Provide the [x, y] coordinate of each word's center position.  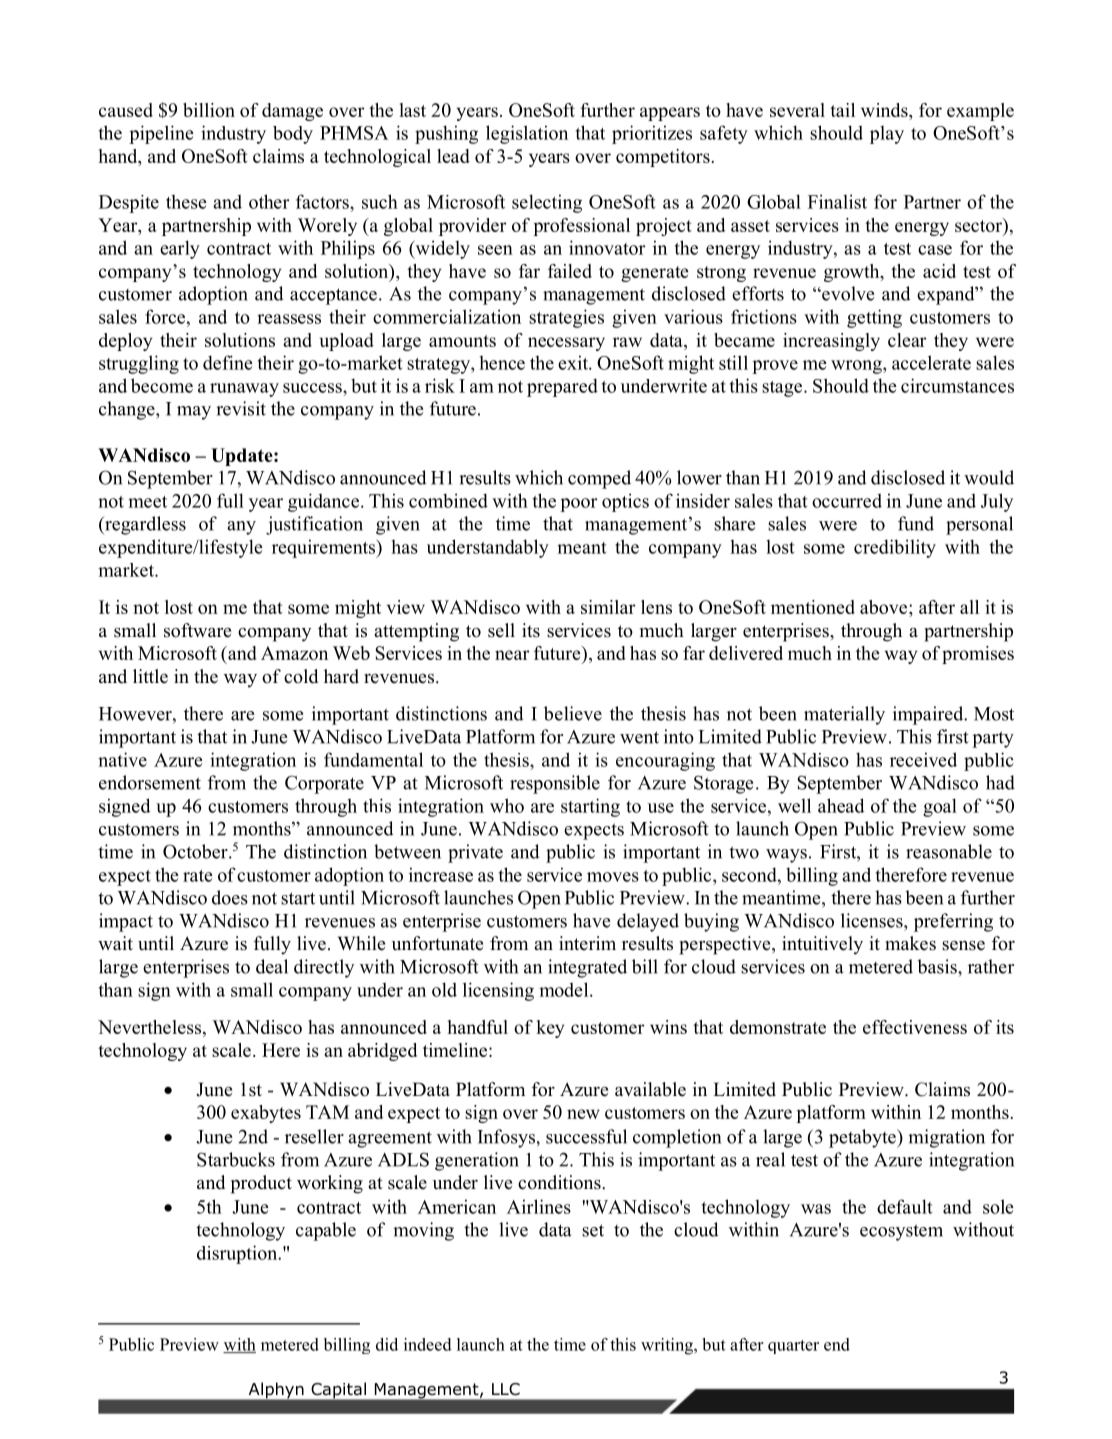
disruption [238, 1254]
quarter [793, 1347]
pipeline [161, 134]
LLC [506, 1389]
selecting [547, 203]
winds [885, 111]
